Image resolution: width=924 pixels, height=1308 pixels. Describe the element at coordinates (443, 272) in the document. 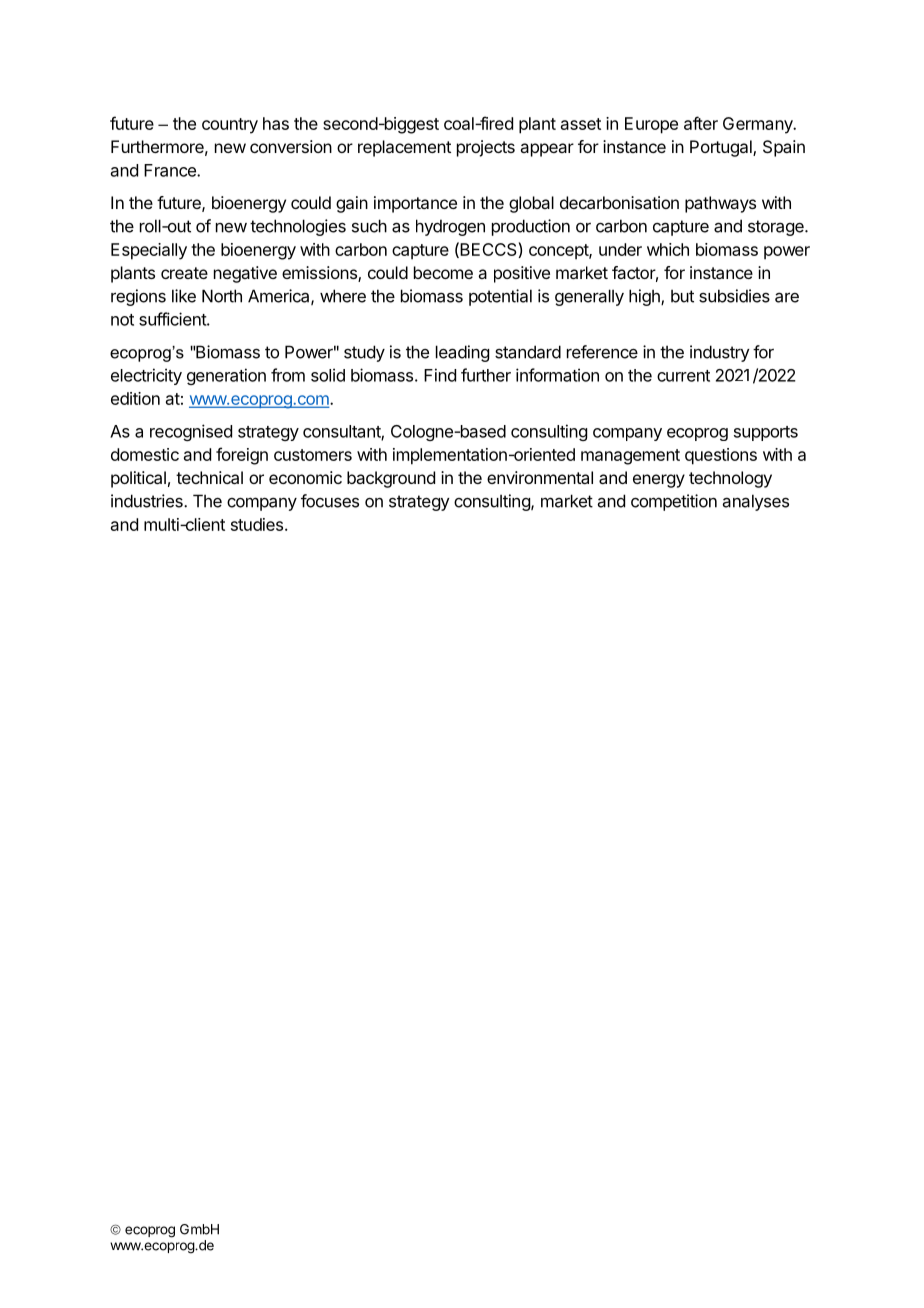

I see `become` at that location.
